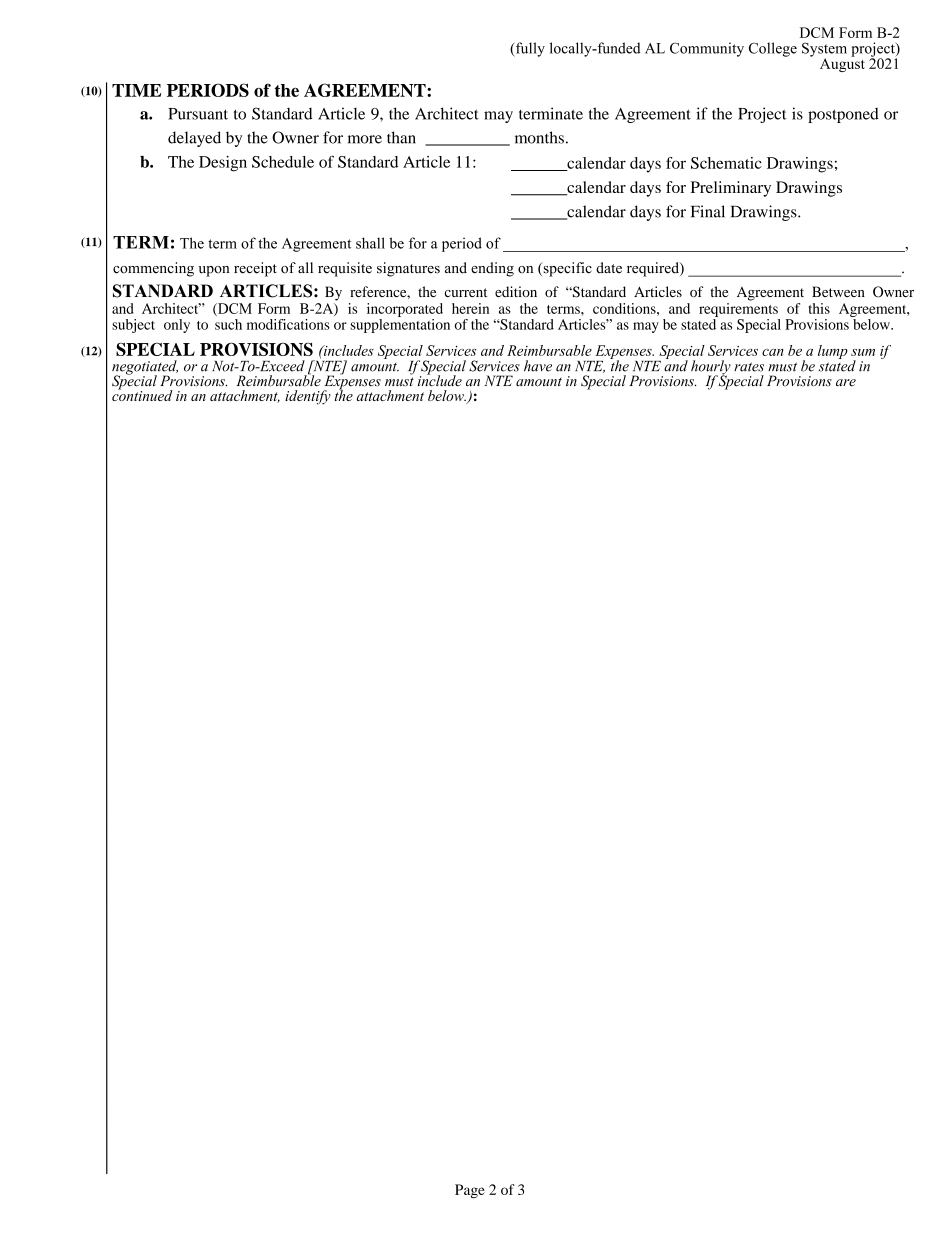 This screenshot has height=1233, width=952. I want to click on hourly, so click(711, 368).
